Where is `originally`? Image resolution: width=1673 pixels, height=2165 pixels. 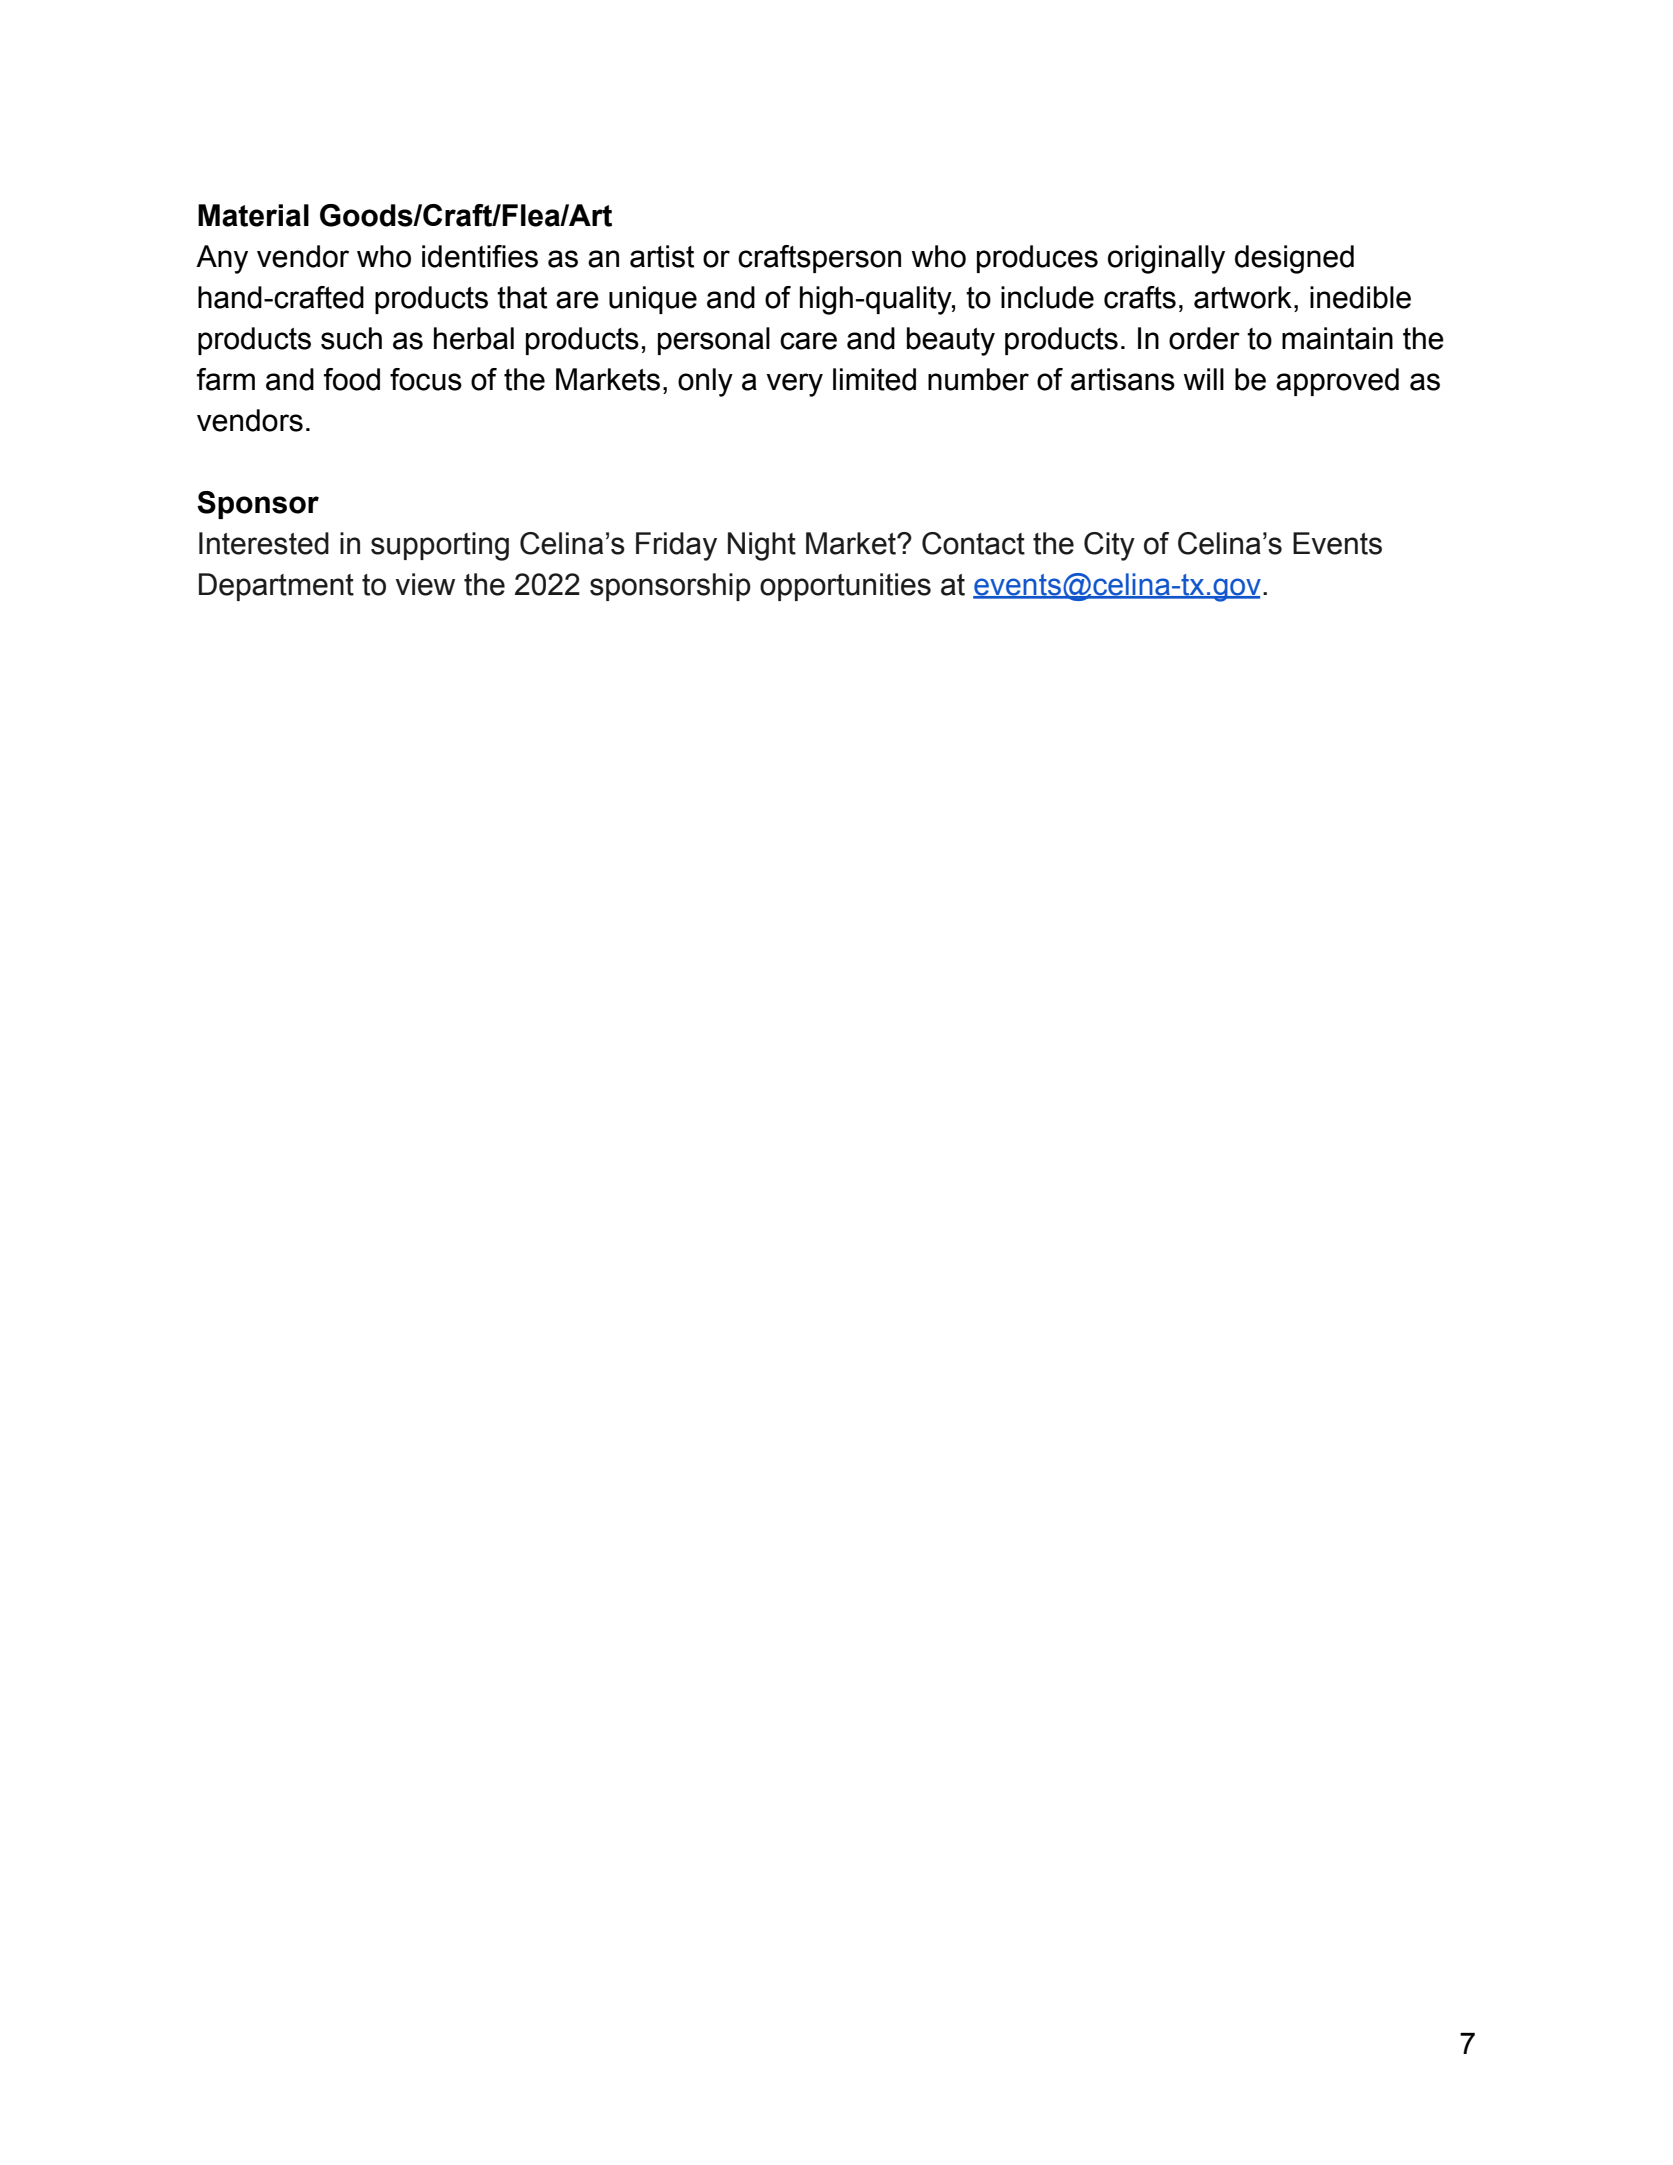 originally is located at coordinates (1166, 259).
